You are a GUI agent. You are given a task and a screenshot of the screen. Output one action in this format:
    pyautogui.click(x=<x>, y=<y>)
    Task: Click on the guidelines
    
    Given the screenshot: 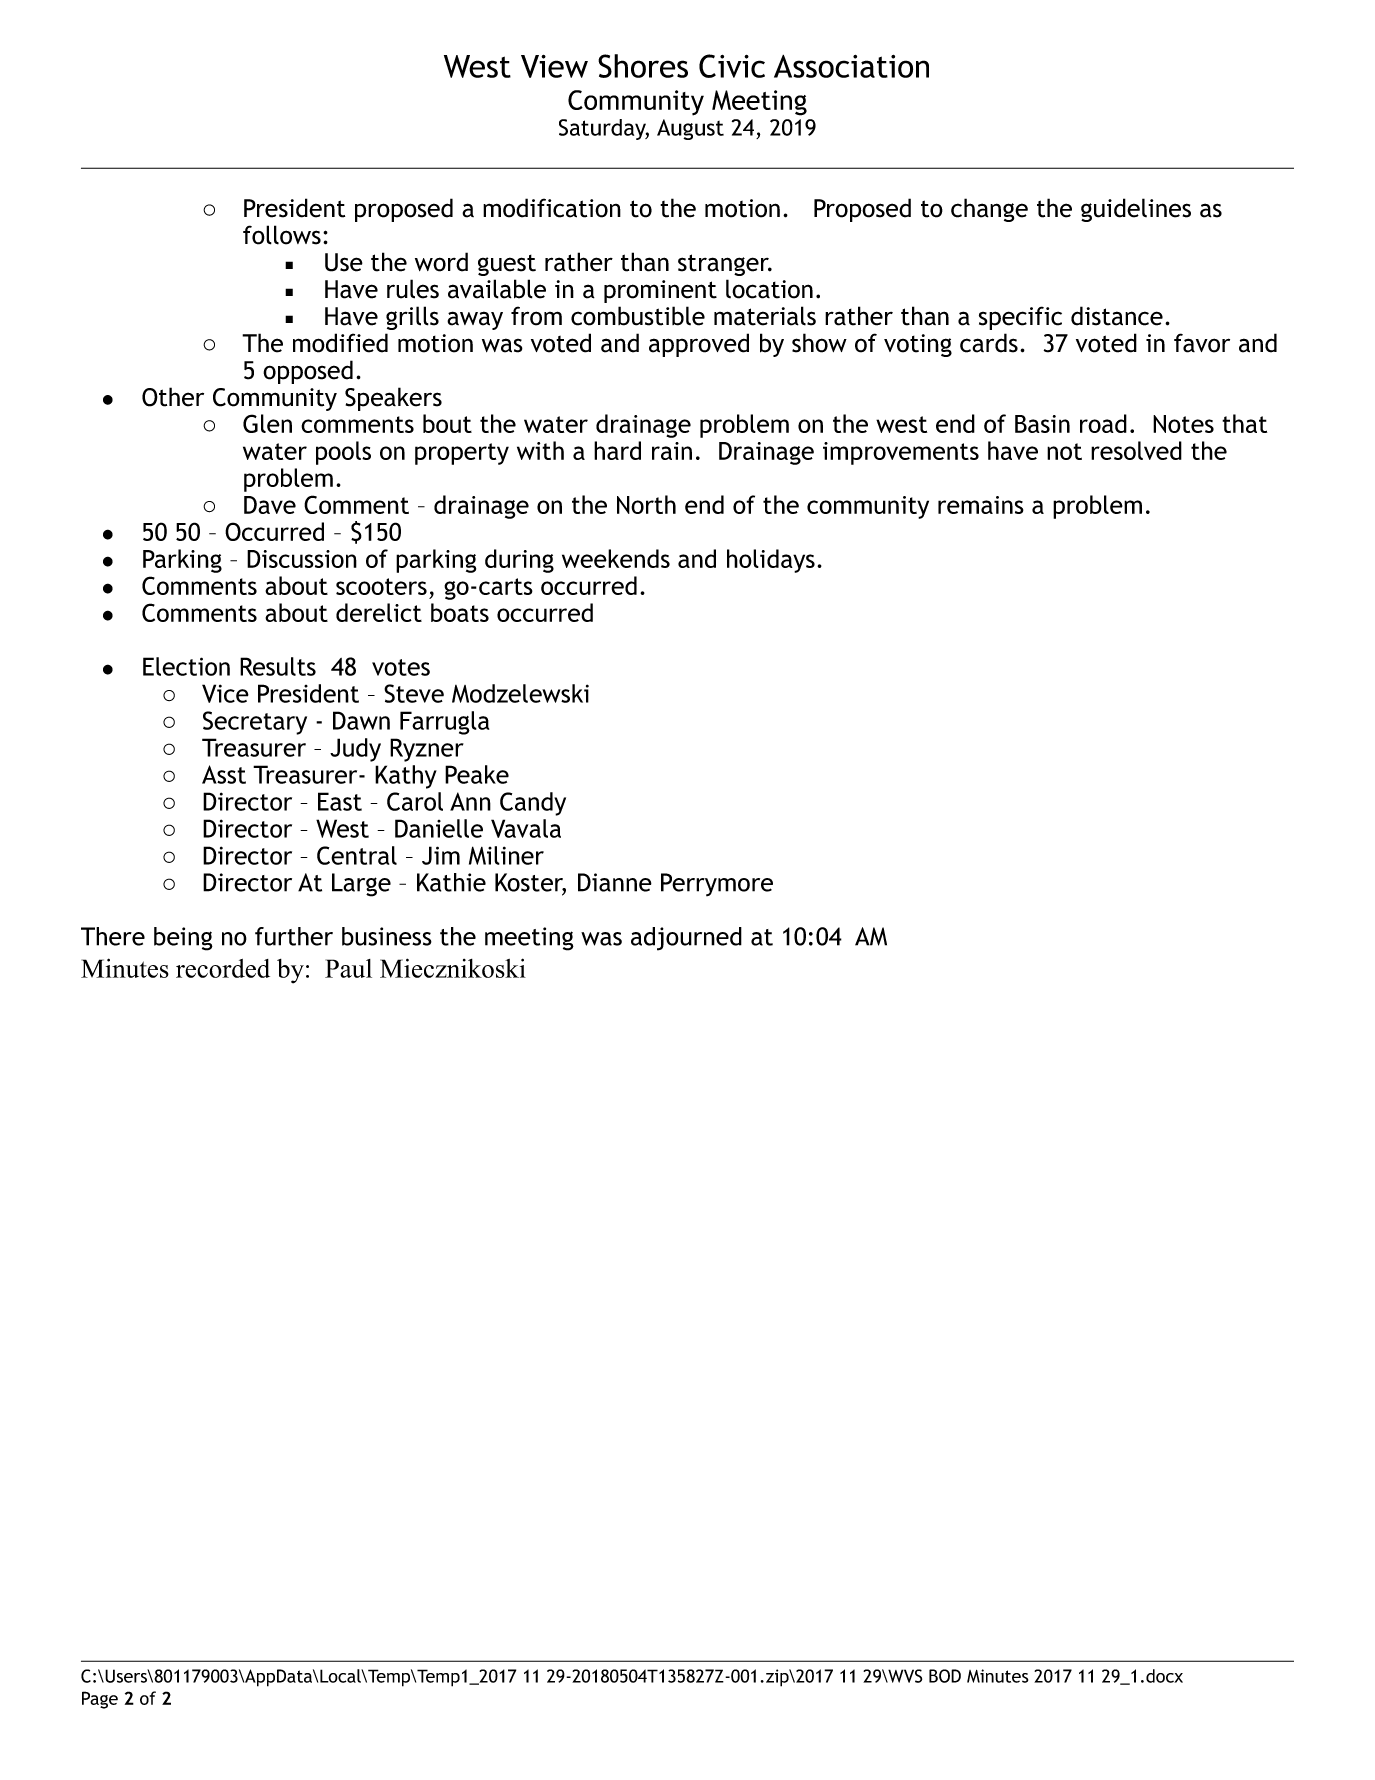 What is the action you would take?
    pyautogui.click(x=1136, y=210)
